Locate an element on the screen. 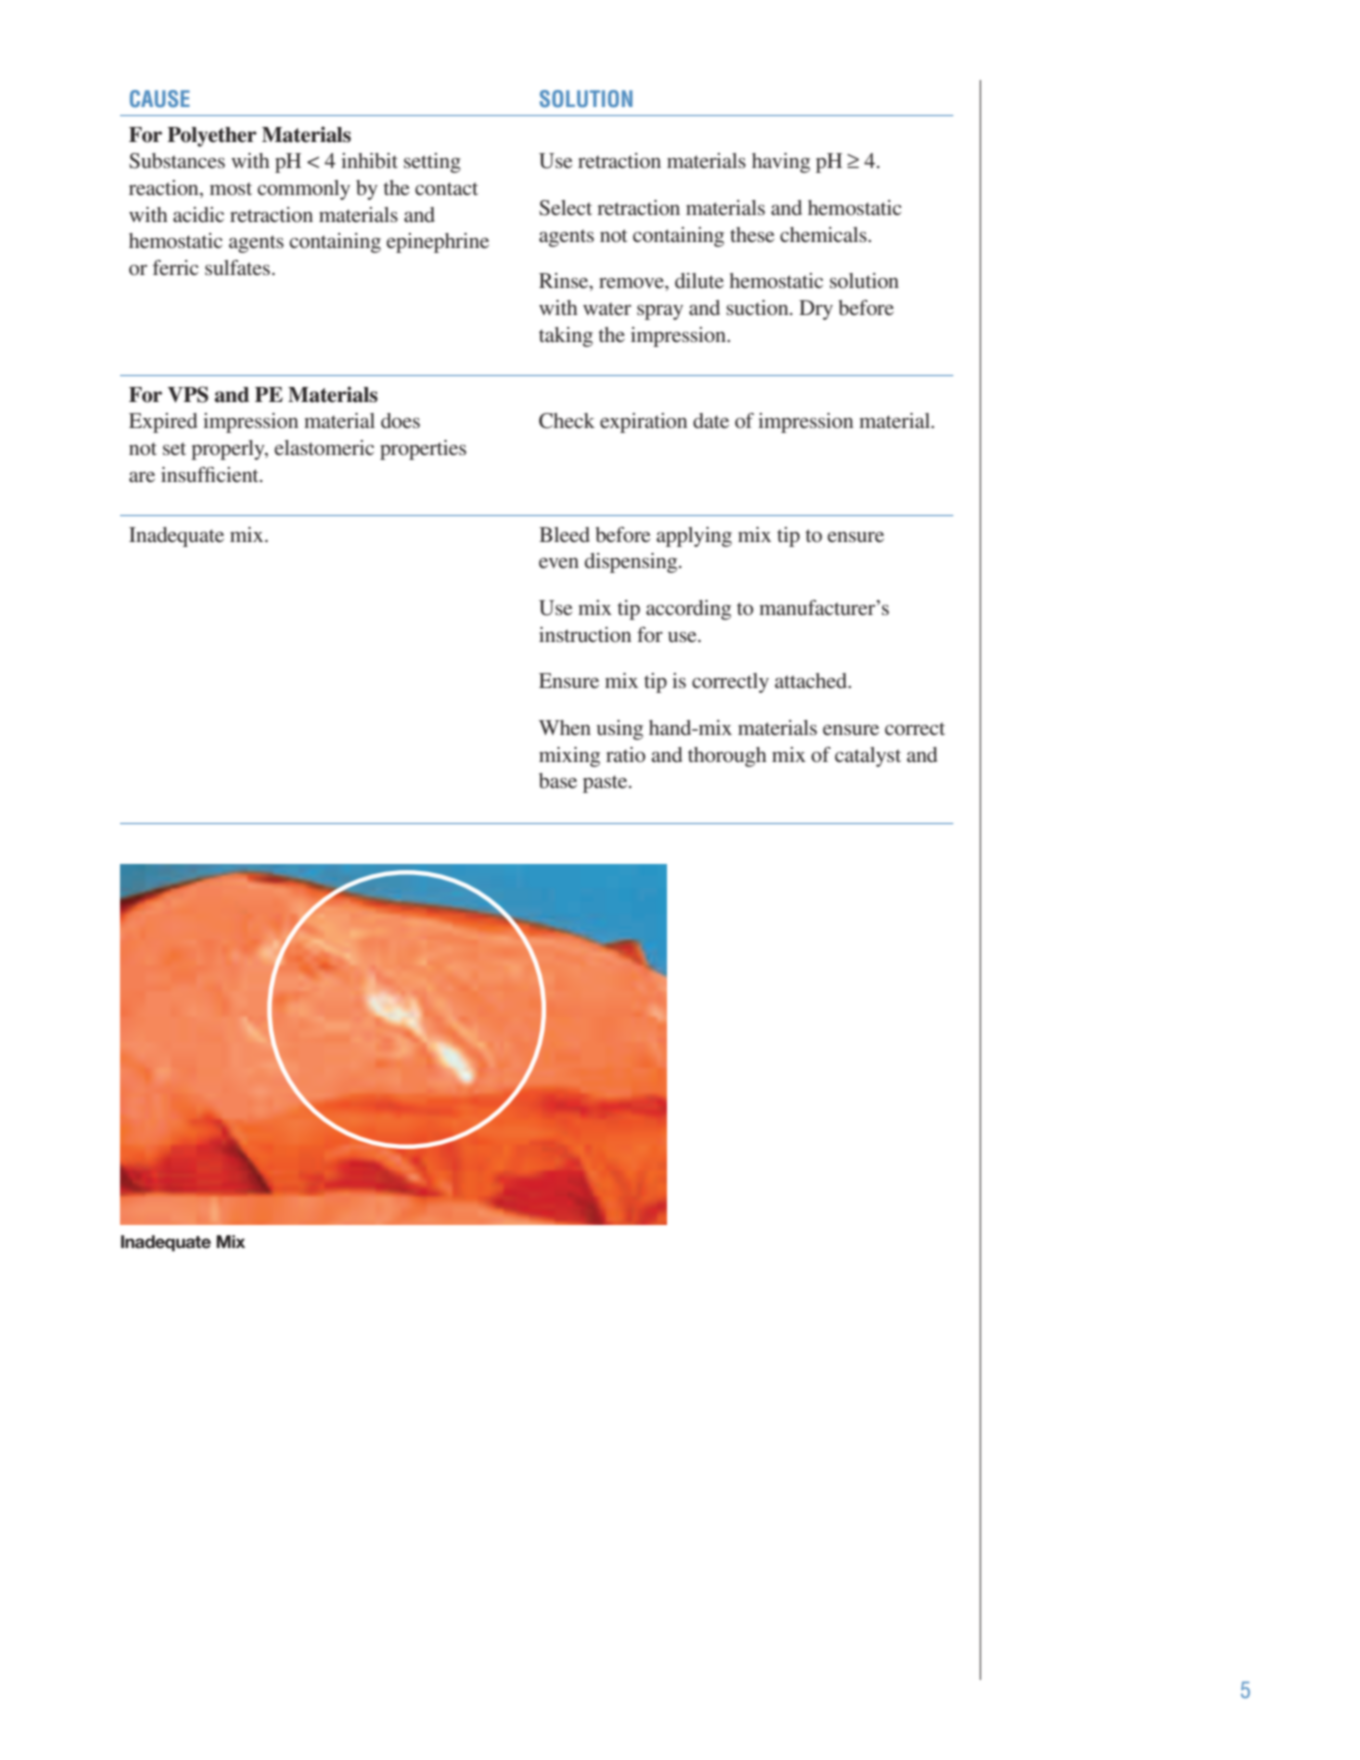  insufficient is located at coordinates (211, 474).
